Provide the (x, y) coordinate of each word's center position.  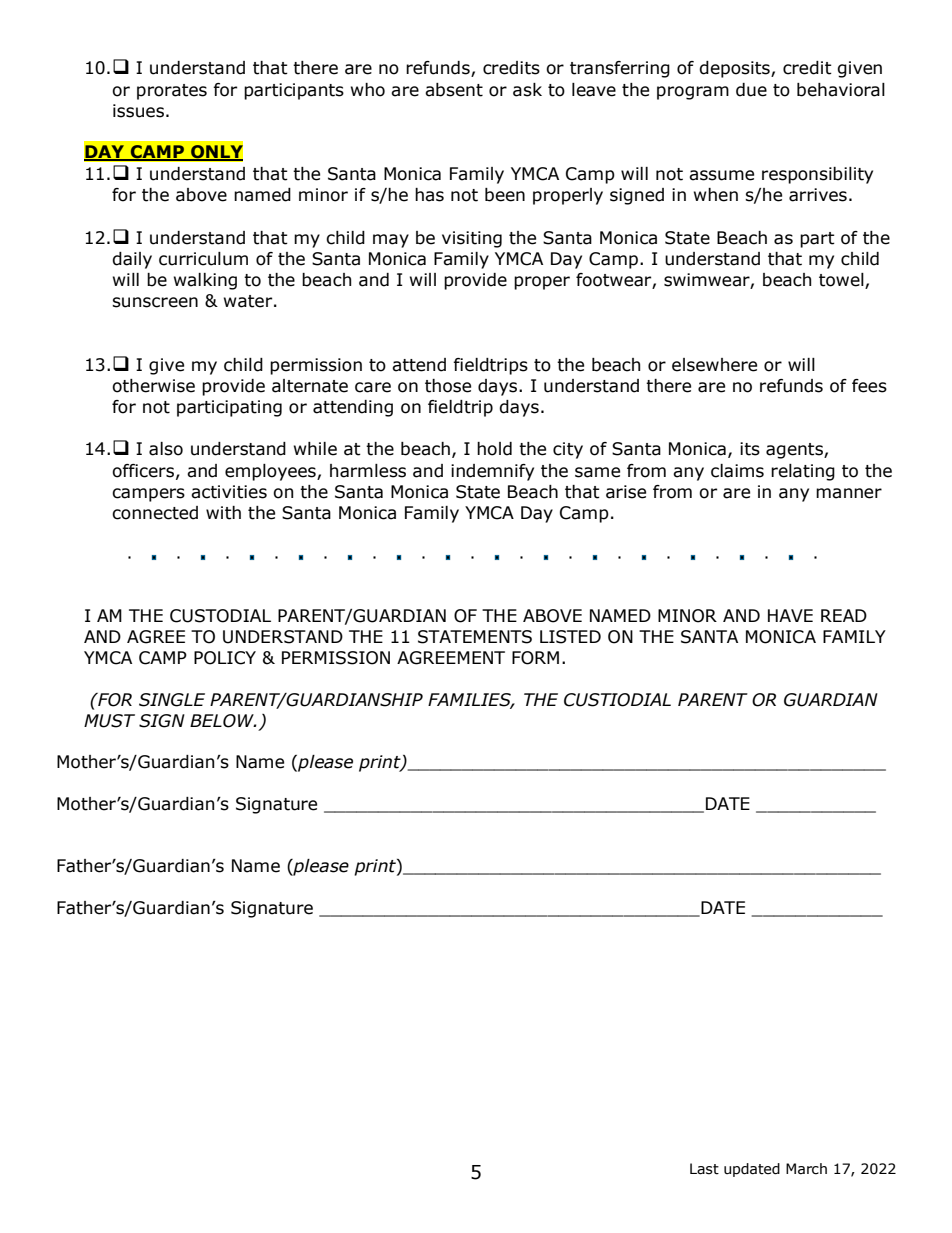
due (751, 90)
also (166, 449)
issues (138, 111)
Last (704, 1169)
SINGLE (172, 700)
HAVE (790, 615)
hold (494, 449)
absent (454, 90)
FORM (535, 658)
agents (795, 451)
